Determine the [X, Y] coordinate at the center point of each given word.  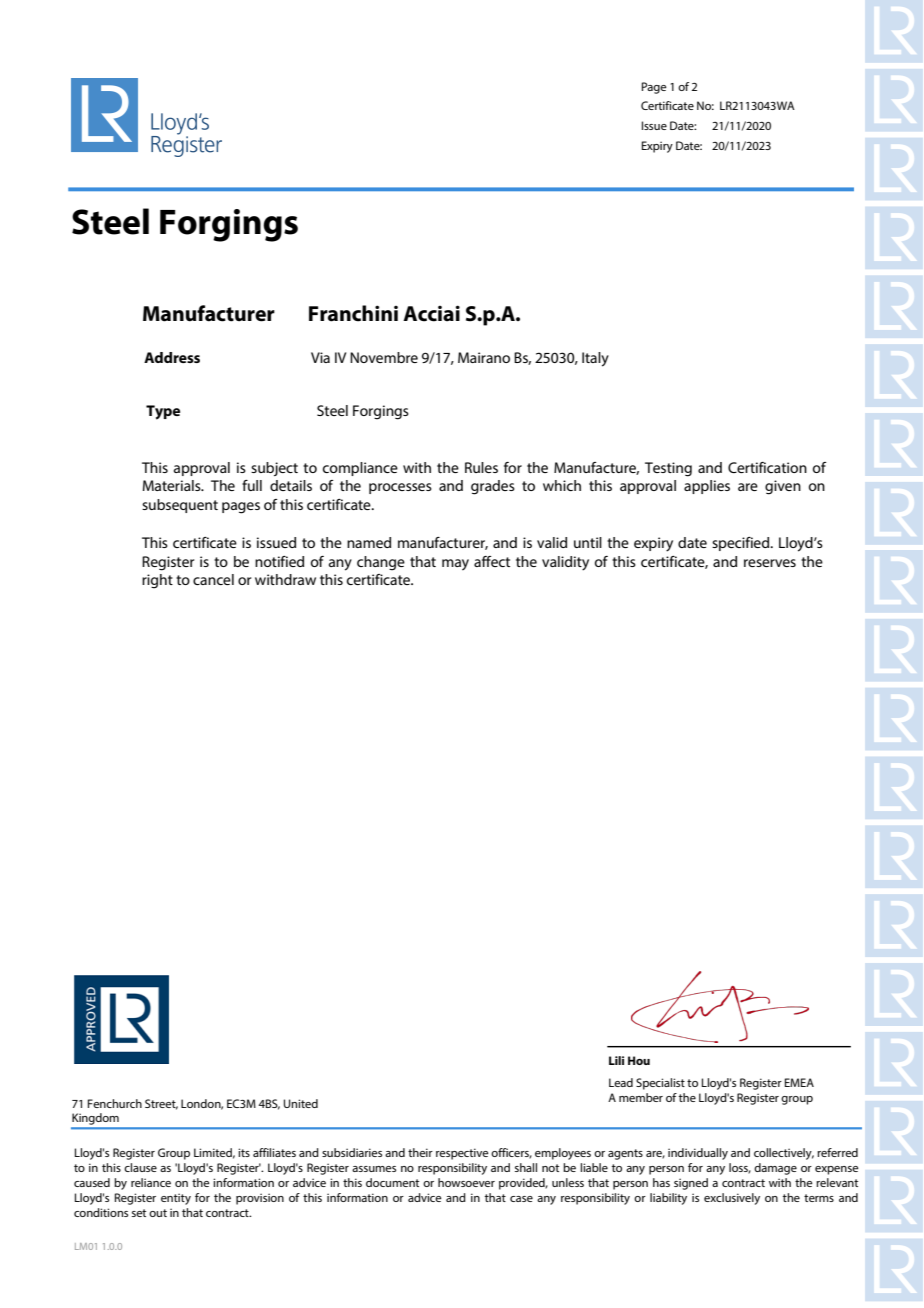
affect [492, 561]
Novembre [384, 357]
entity [176, 1199]
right [157, 581]
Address [172, 357]
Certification [767, 467]
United [301, 1103]
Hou [639, 1060]
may [455, 565]
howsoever [466, 1182]
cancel [213, 579]
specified [742, 544]
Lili [616, 1060]
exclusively [732, 1199]
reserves [770, 563]
